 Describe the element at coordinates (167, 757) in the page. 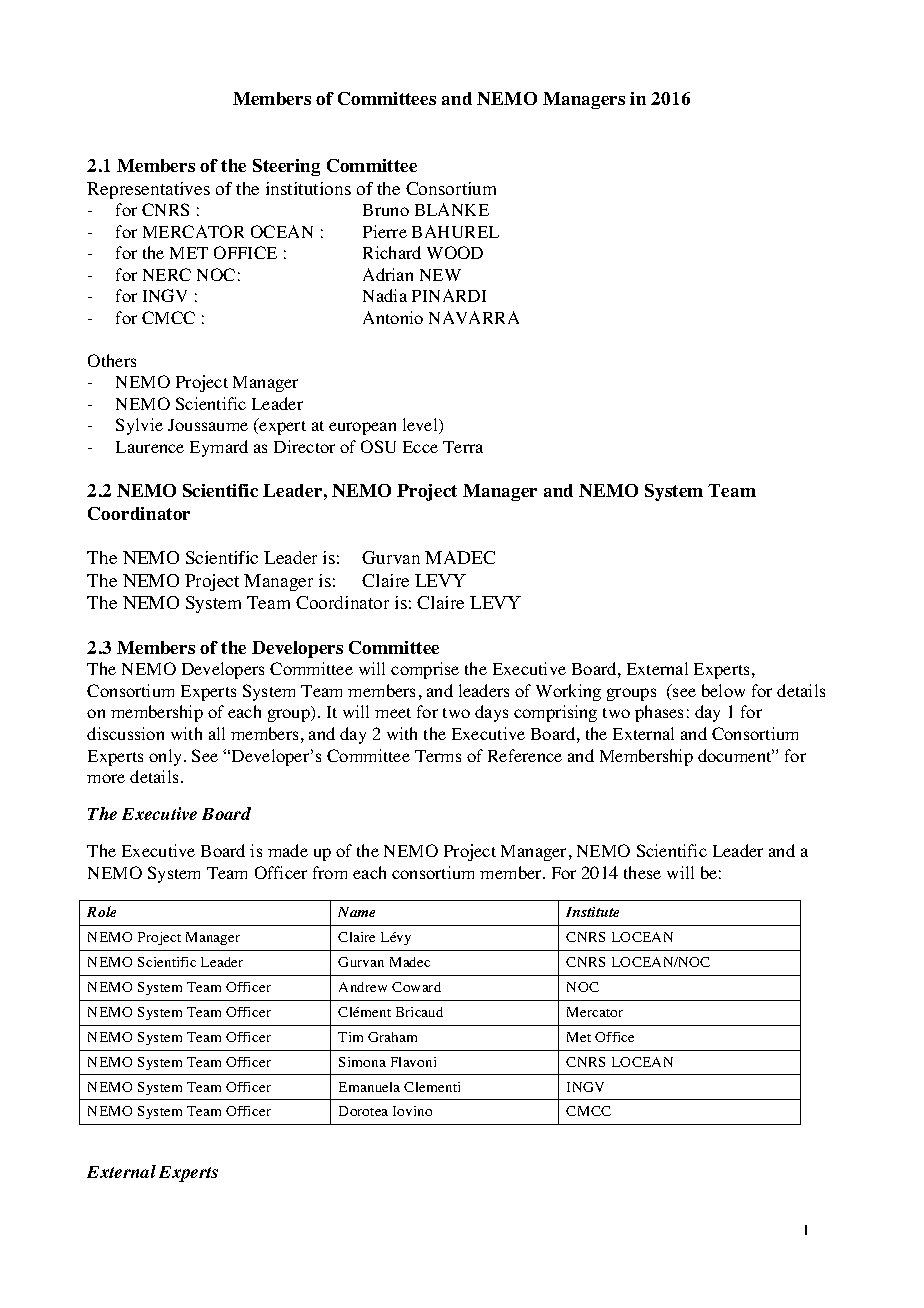

I see `only` at that location.
